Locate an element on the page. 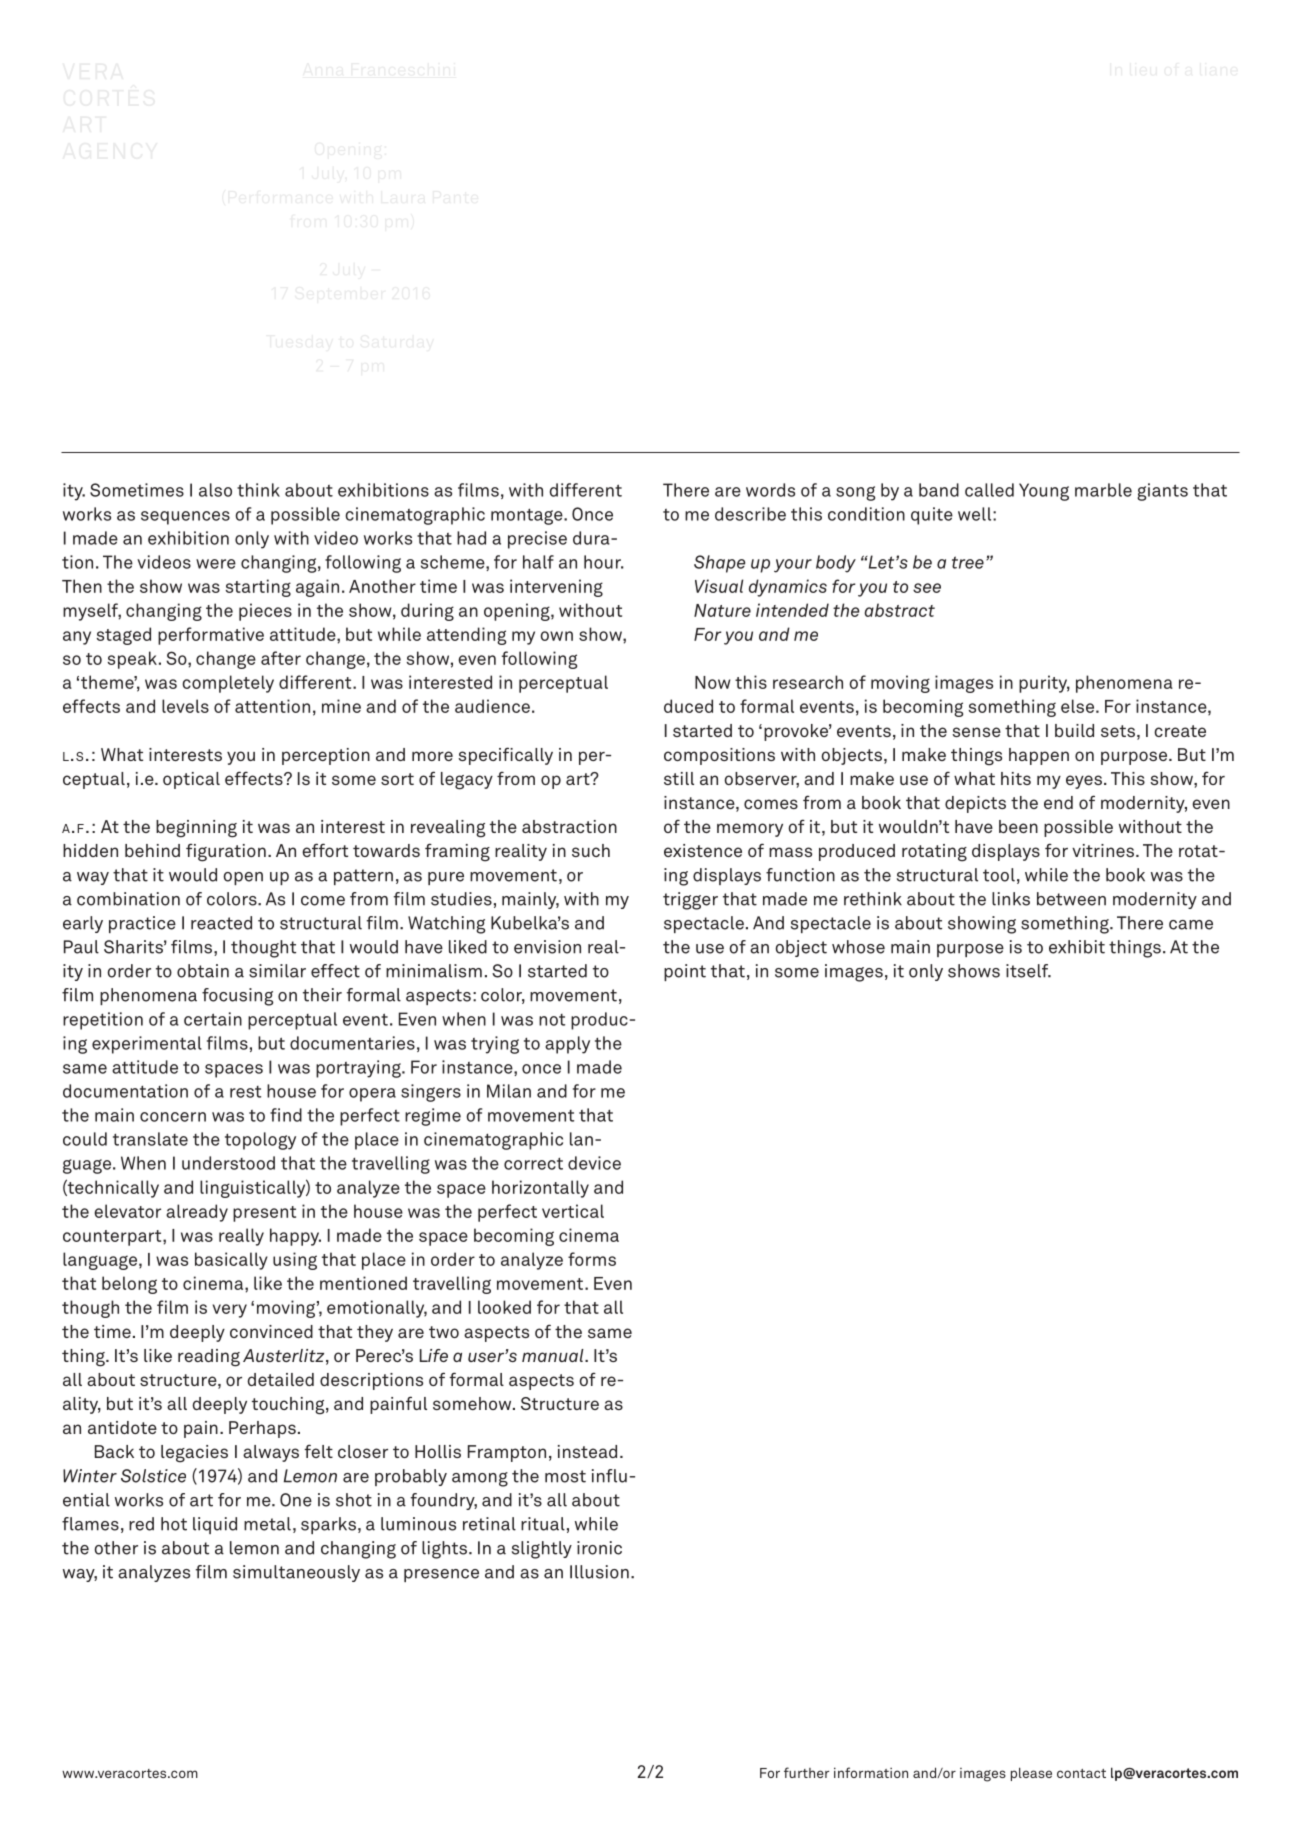  simultaneously is located at coordinates (296, 1573).
